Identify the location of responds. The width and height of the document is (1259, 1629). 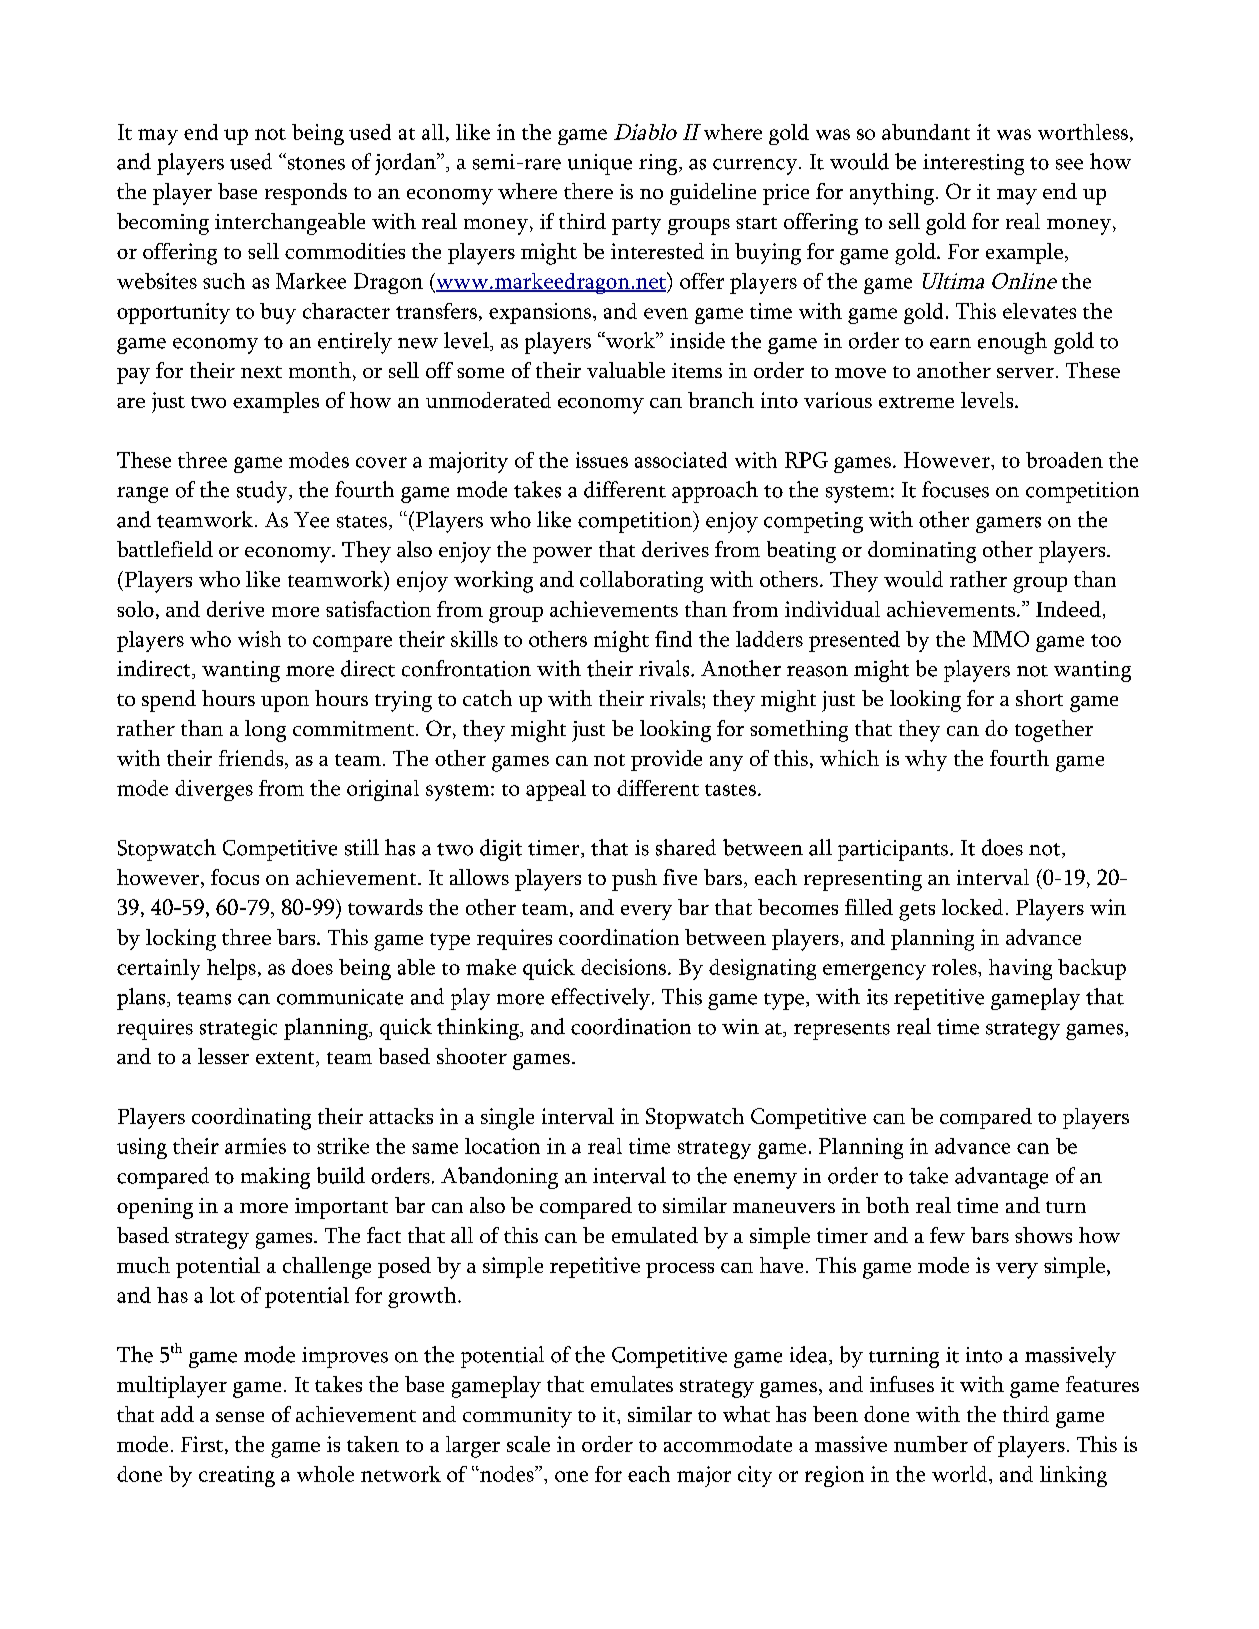
(306, 194).
